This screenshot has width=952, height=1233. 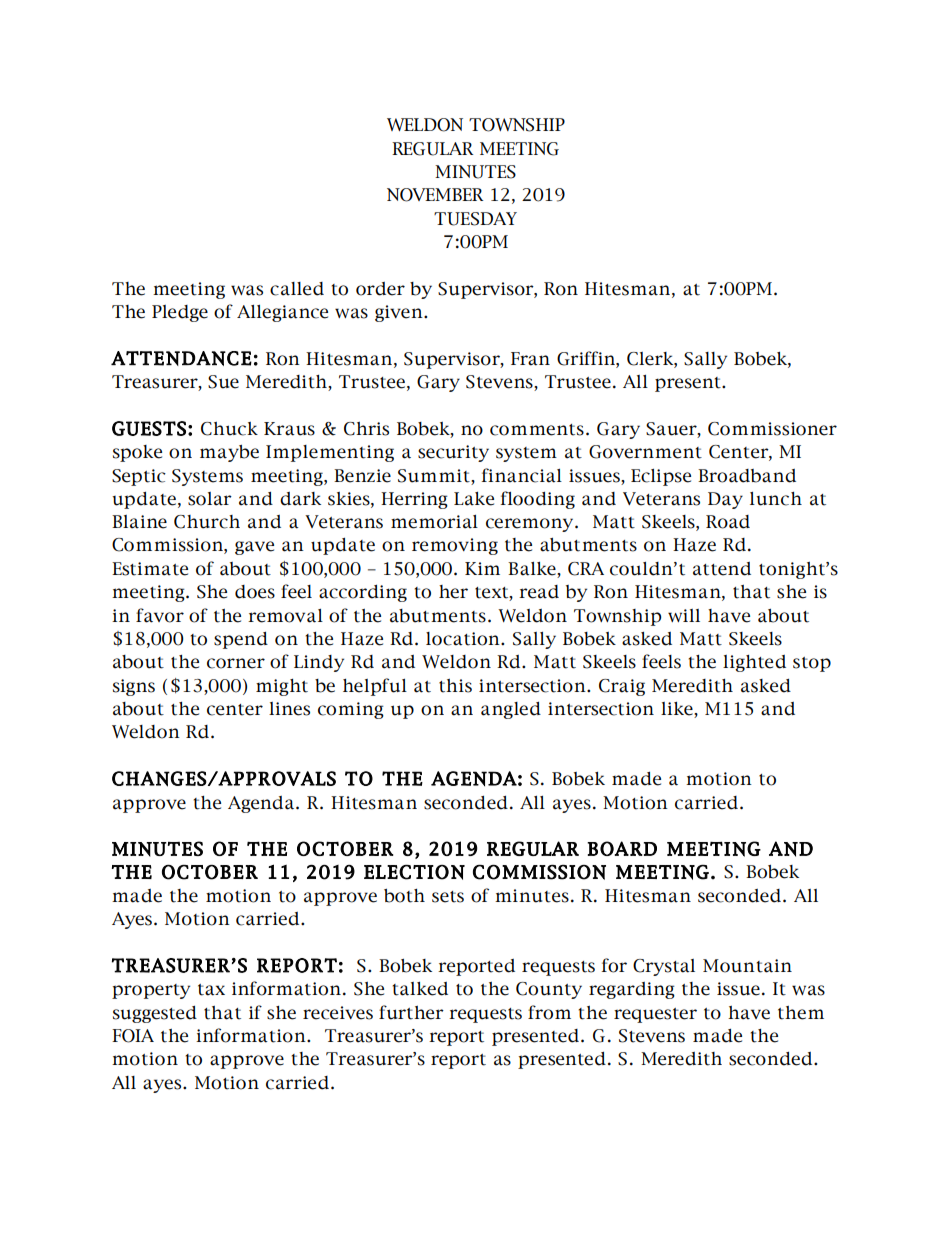 I want to click on further, so click(x=411, y=1012).
